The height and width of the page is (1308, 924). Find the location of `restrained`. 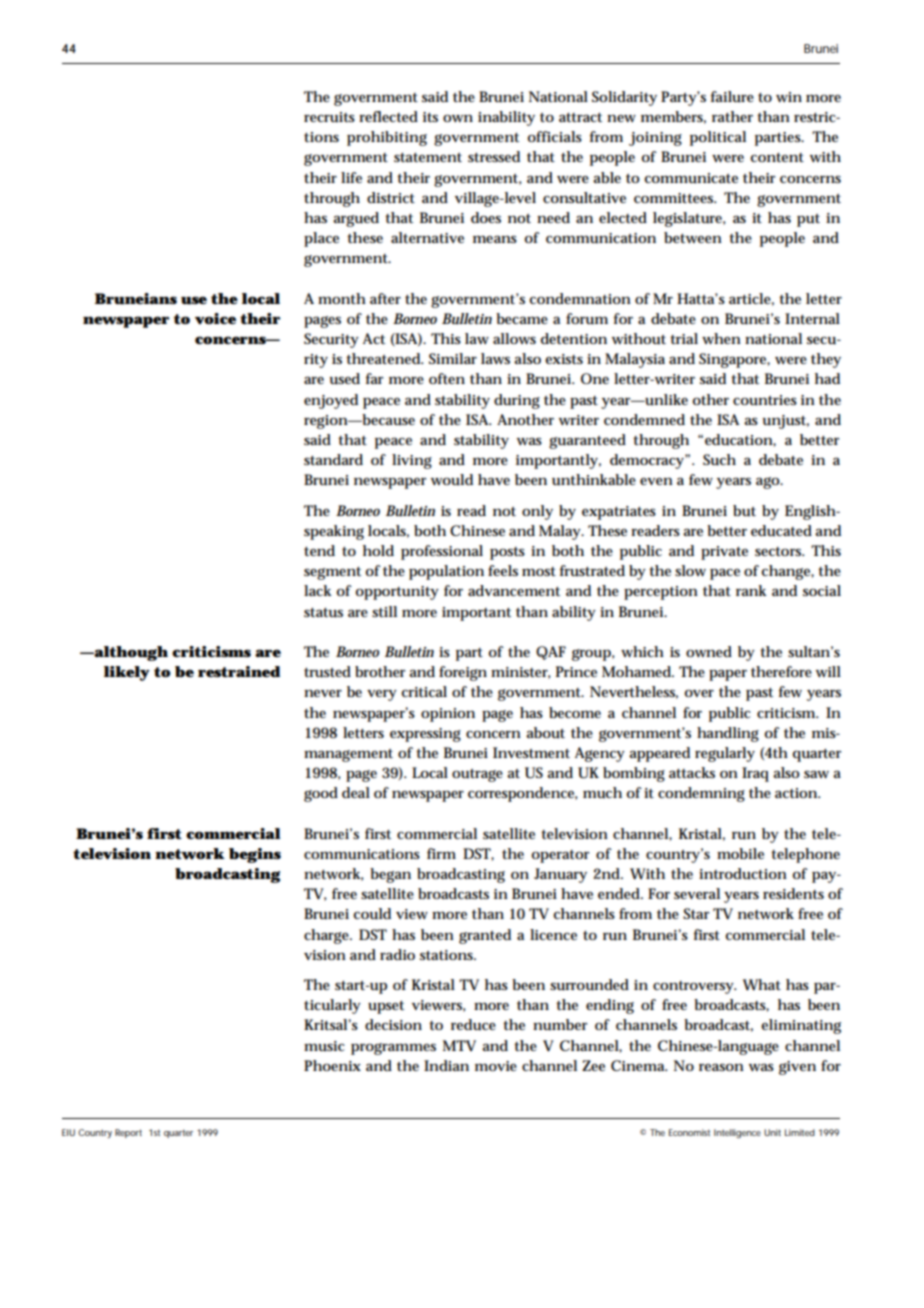

restrained is located at coordinates (239, 671).
